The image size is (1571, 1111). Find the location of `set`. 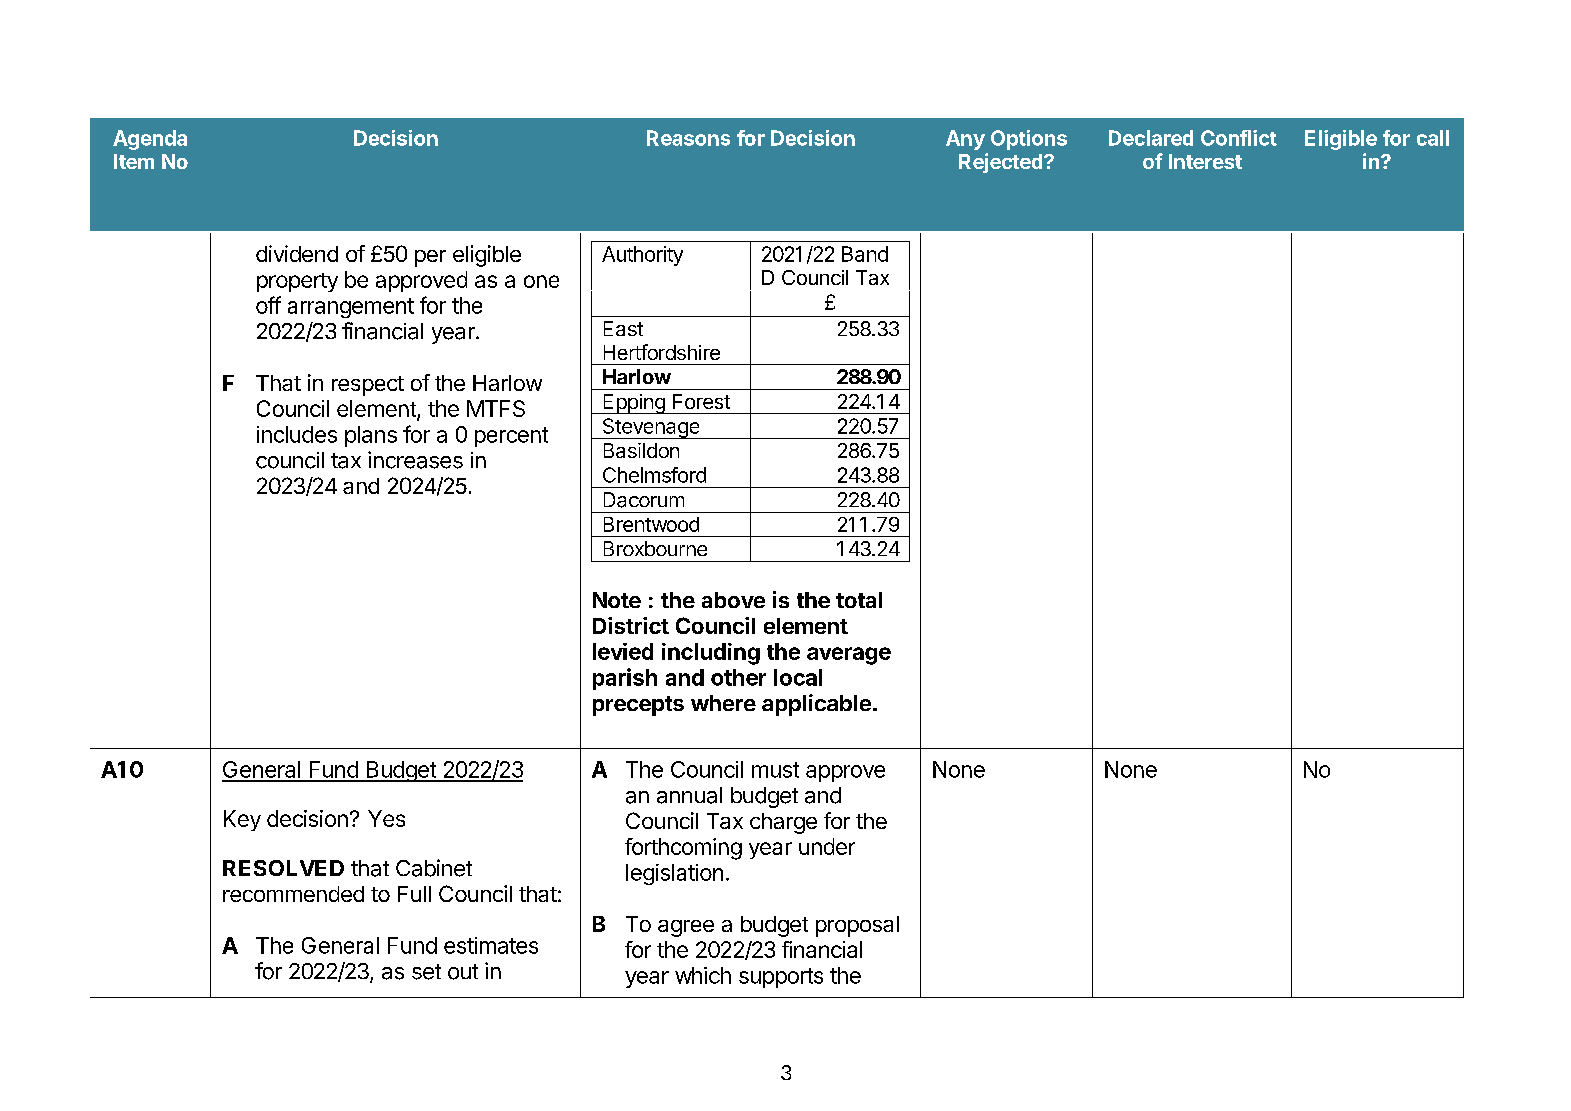

set is located at coordinates (426, 972).
